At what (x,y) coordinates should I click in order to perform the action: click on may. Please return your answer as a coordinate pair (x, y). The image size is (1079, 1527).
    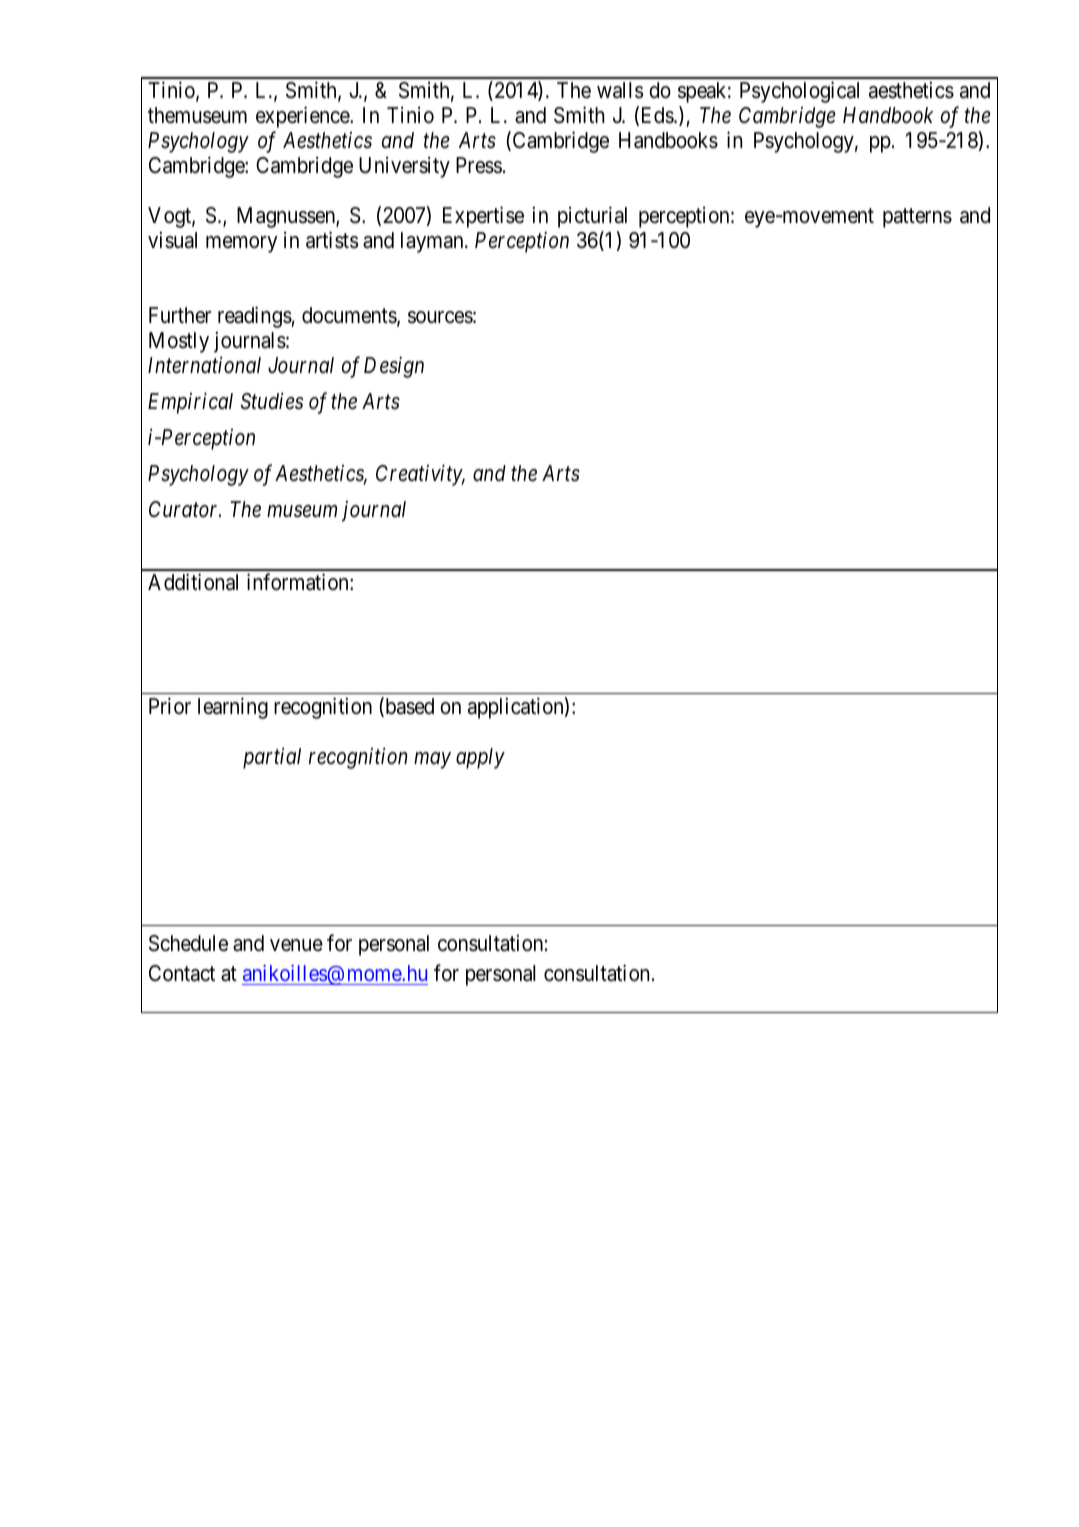
    Looking at the image, I should click on (432, 760).
